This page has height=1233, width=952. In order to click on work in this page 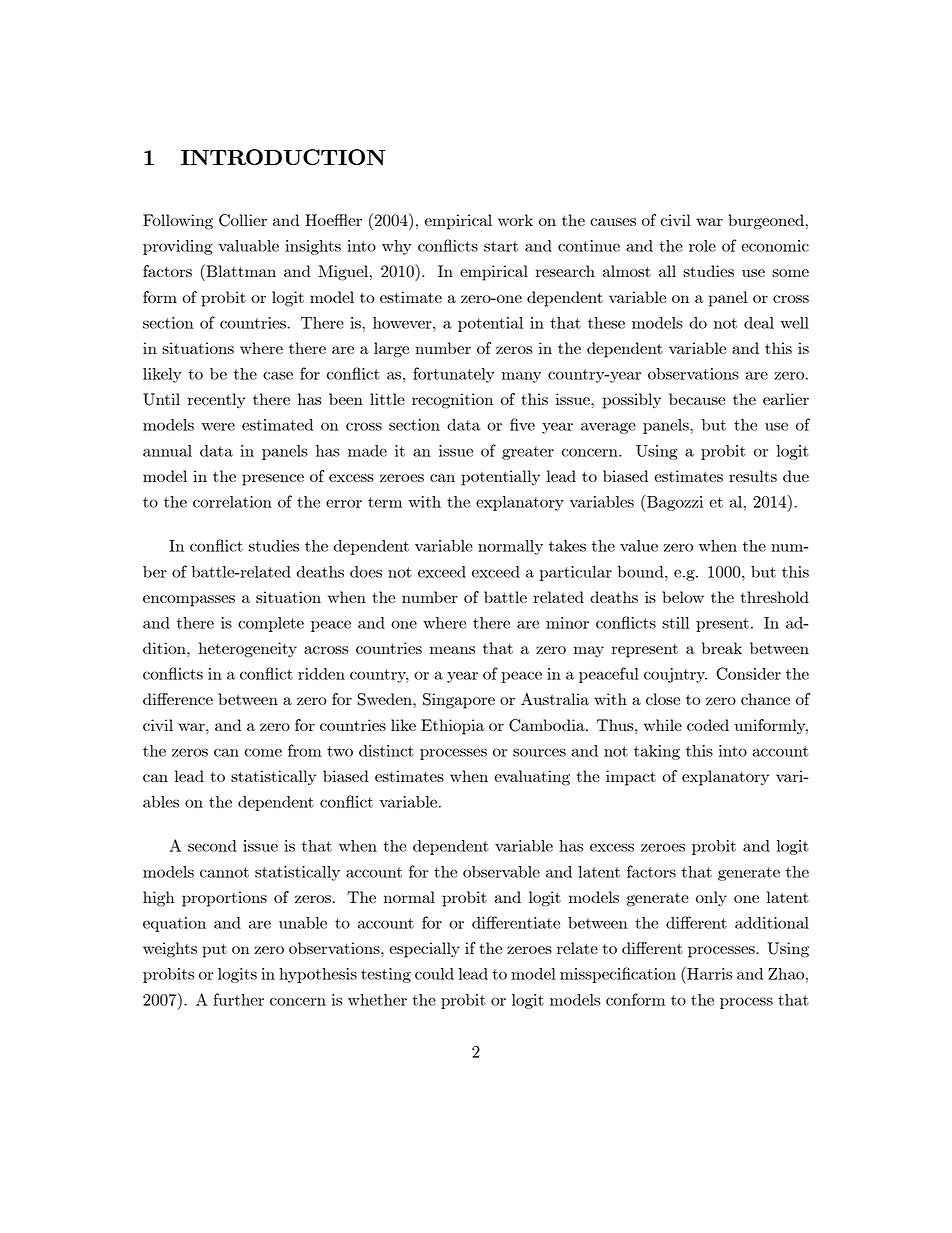, I will do `click(515, 220)`.
